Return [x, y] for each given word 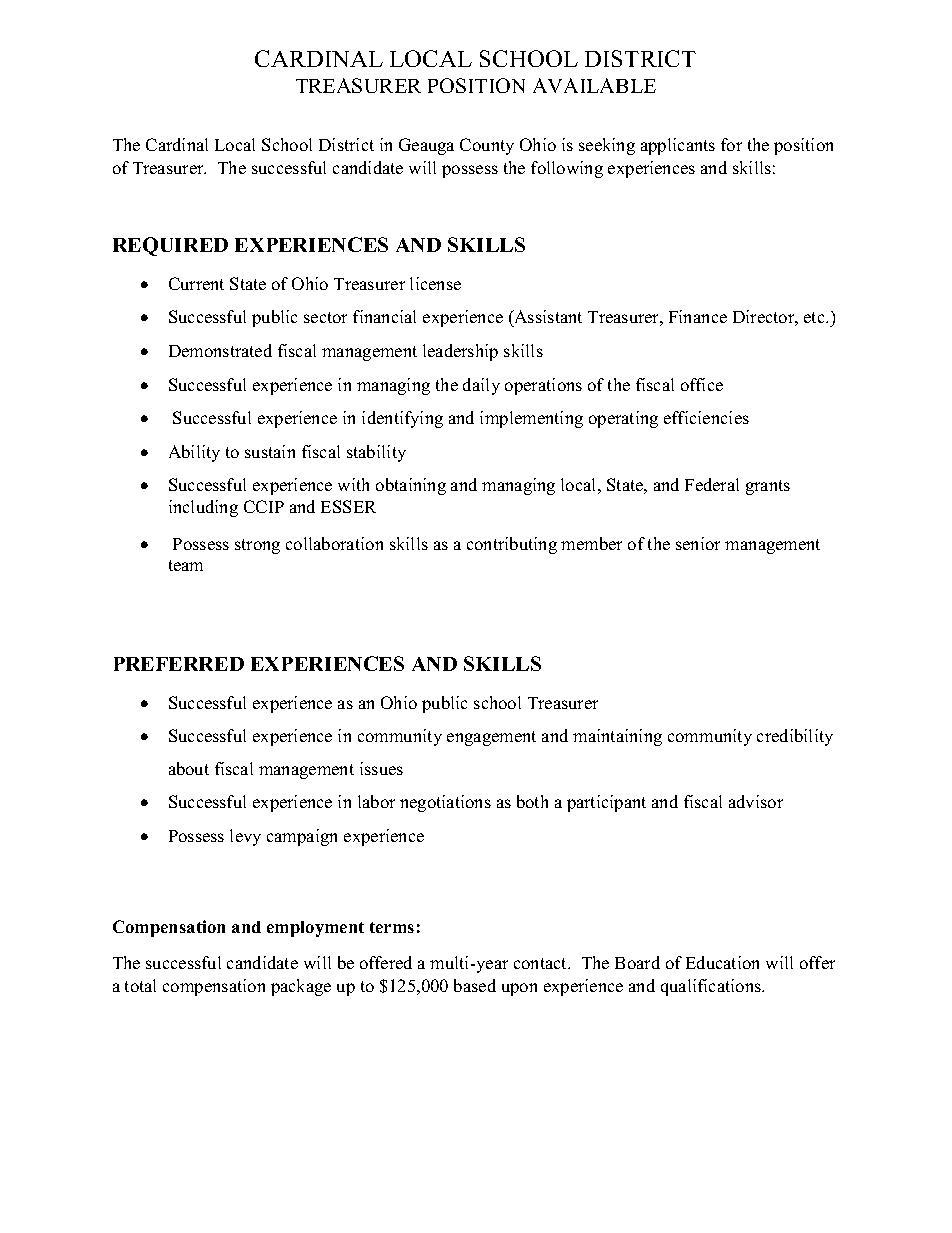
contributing [512, 545]
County [487, 146]
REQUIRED [170, 246]
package [301, 987]
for [731, 144]
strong [257, 546]
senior [698, 543]
